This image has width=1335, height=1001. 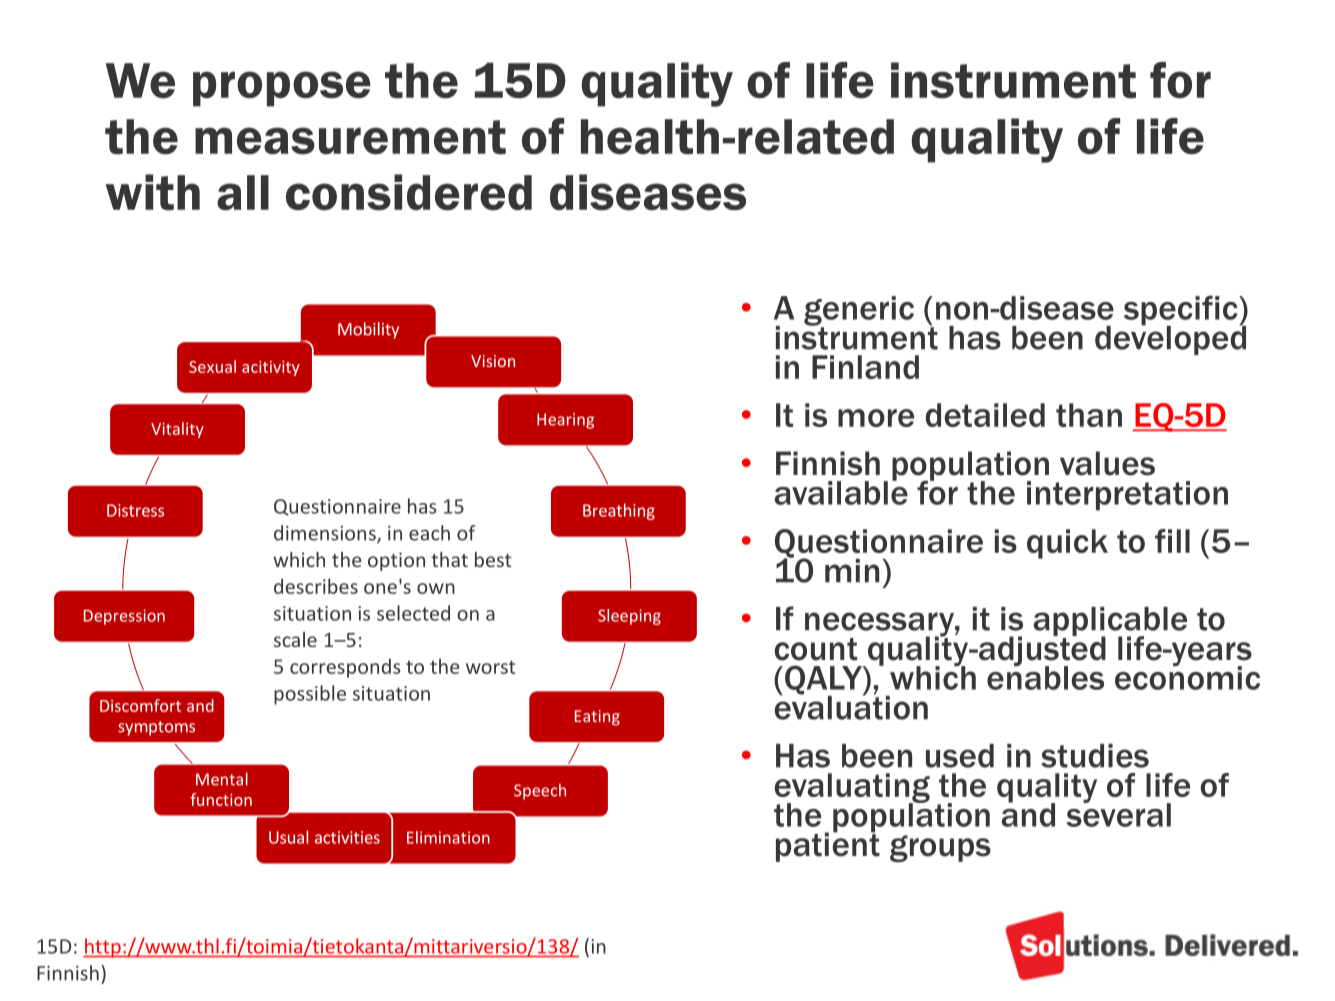 I want to click on Vitality, so click(x=177, y=430).
